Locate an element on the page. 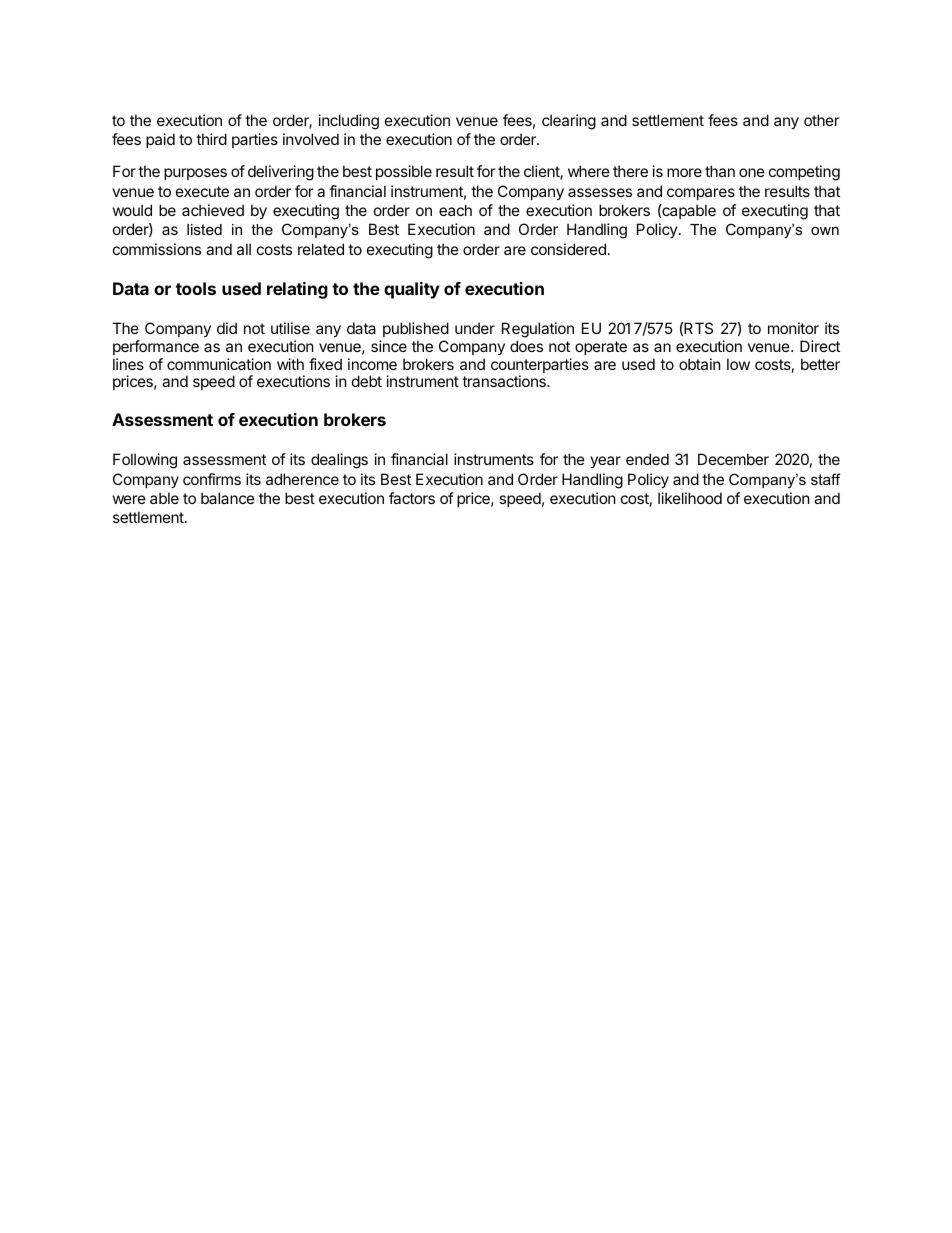 This page has height=1233, width=952. did is located at coordinates (227, 328).
